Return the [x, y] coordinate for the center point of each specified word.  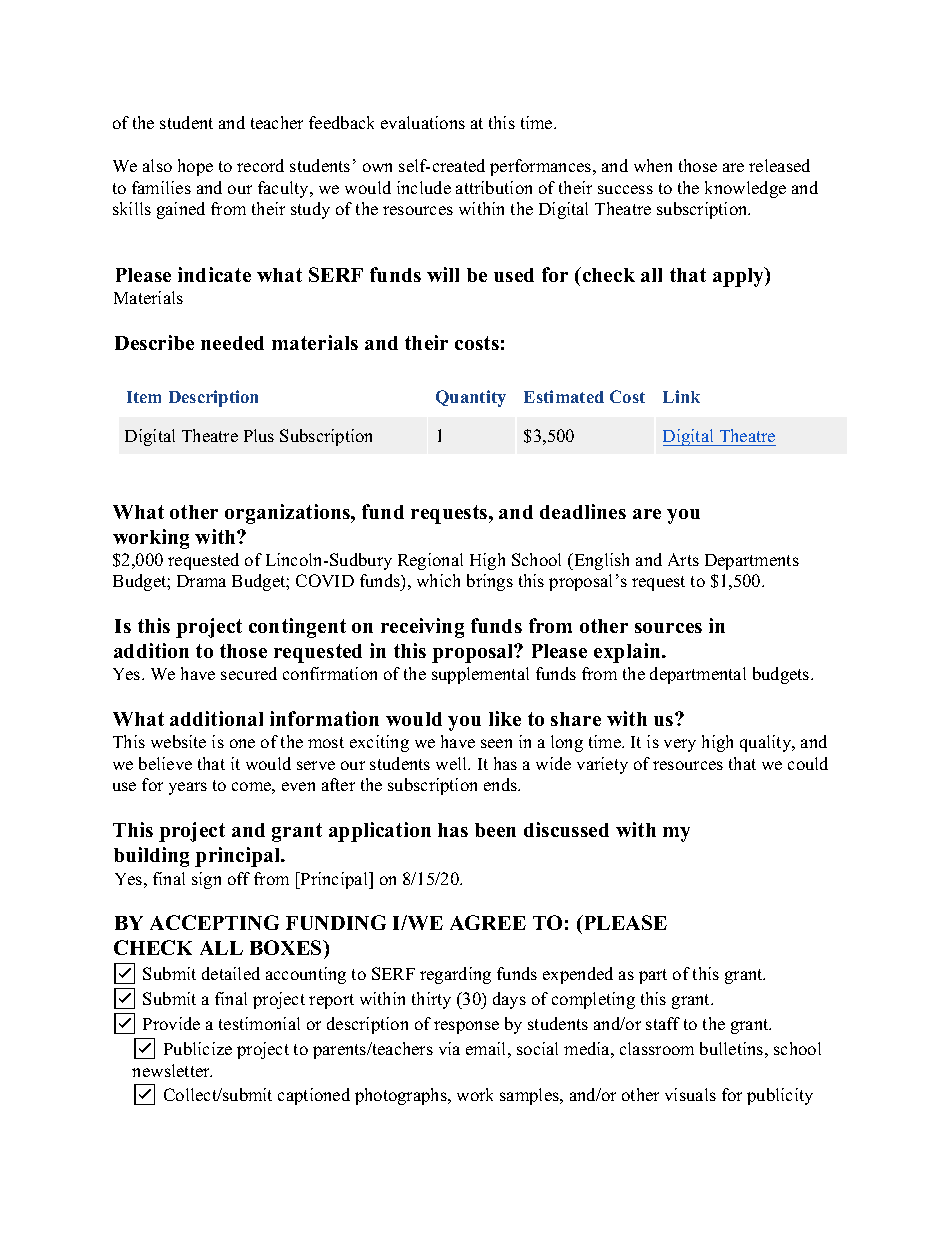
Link [681, 396]
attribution [494, 187]
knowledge [745, 189]
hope [195, 167]
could [808, 763]
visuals [690, 1094]
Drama [201, 581]
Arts [683, 559]
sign [206, 880]
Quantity [471, 398]
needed [232, 343]
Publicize [198, 1048]
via [449, 1048]
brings [490, 582]
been [495, 830]
